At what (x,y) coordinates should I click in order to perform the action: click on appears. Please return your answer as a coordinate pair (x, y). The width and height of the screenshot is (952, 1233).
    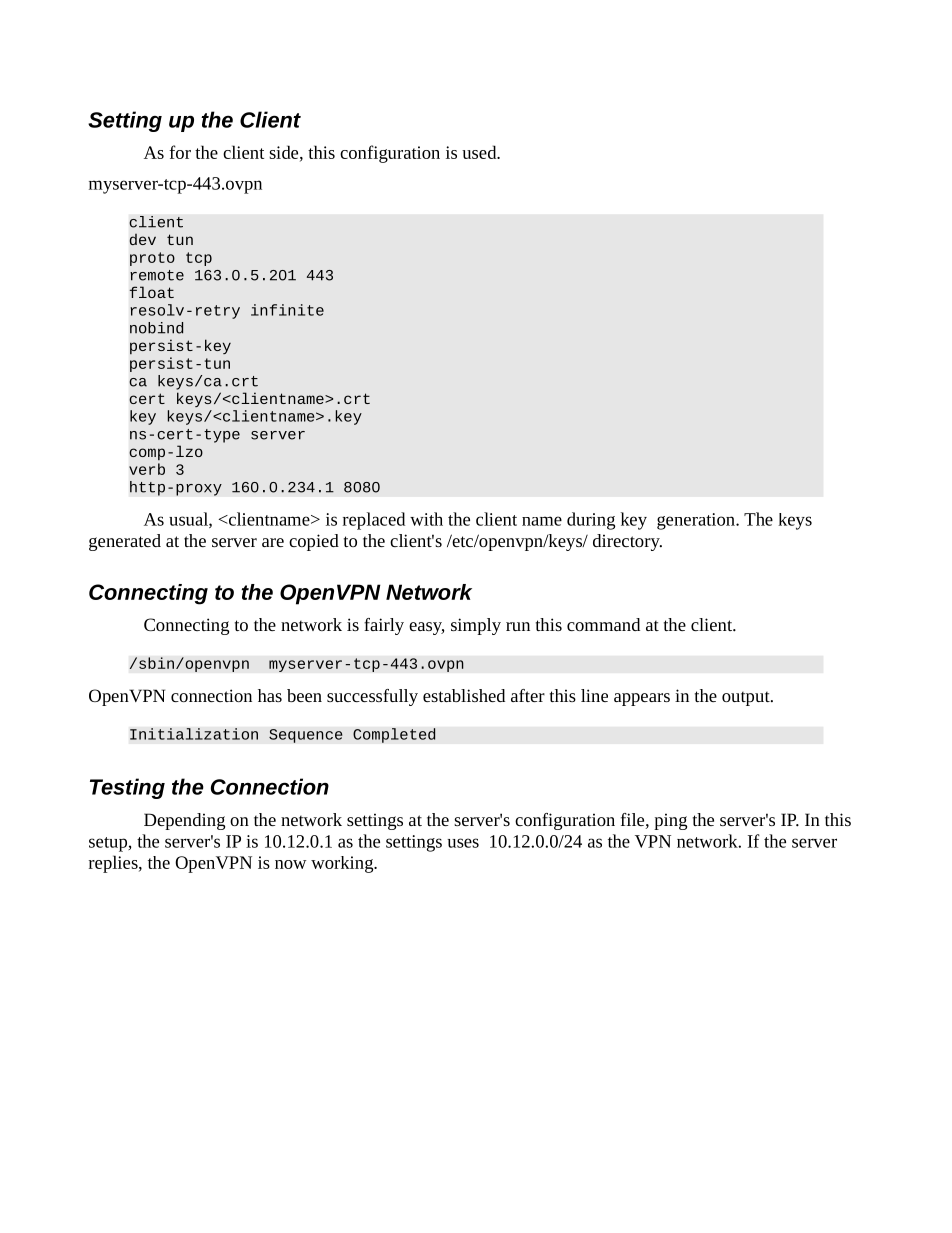
    Looking at the image, I should click on (642, 699).
